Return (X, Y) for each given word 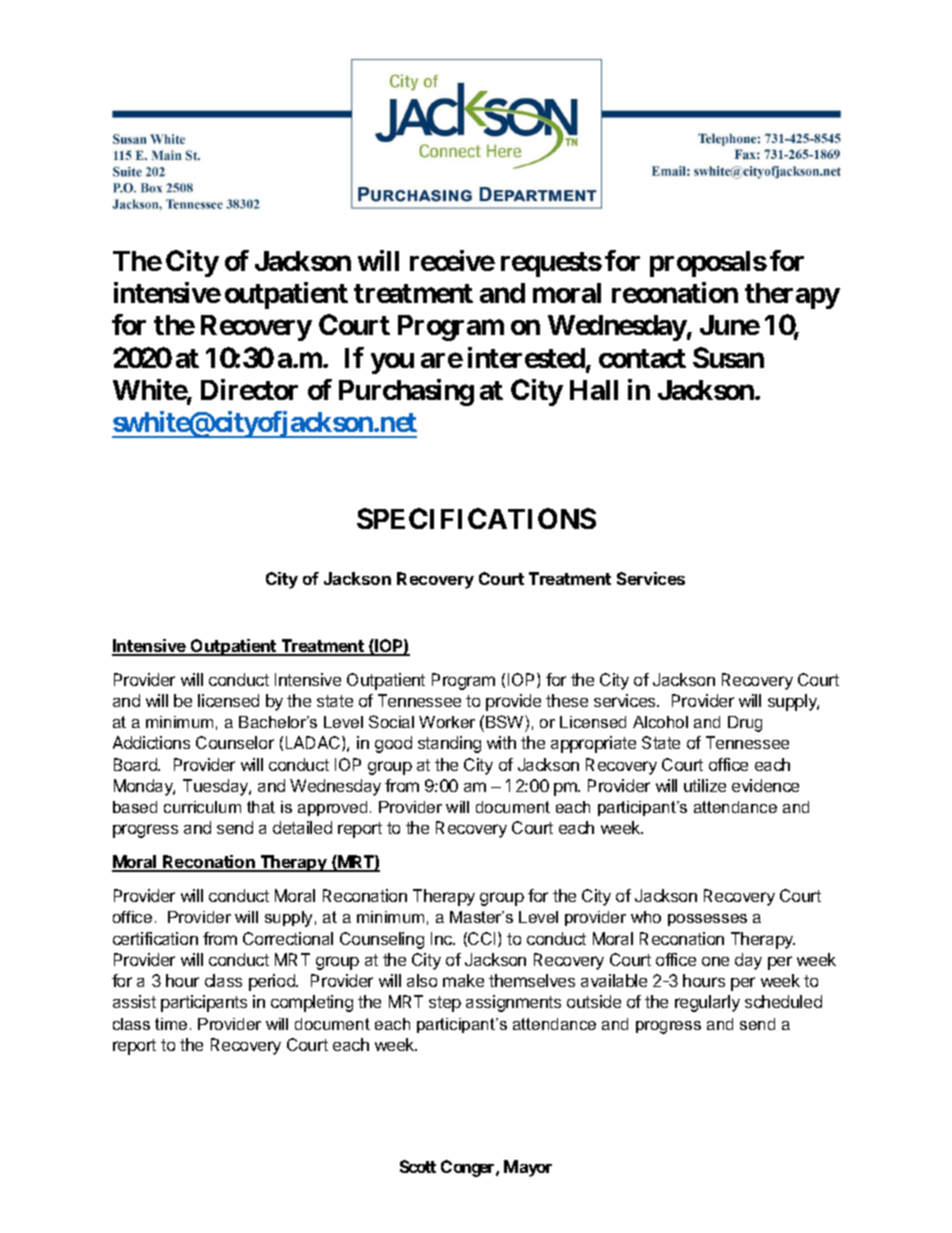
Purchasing (406, 392)
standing (449, 744)
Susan (728, 357)
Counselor (235, 742)
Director (249, 389)
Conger (469, 1168)
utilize (705, 785)
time (171, 1024)
